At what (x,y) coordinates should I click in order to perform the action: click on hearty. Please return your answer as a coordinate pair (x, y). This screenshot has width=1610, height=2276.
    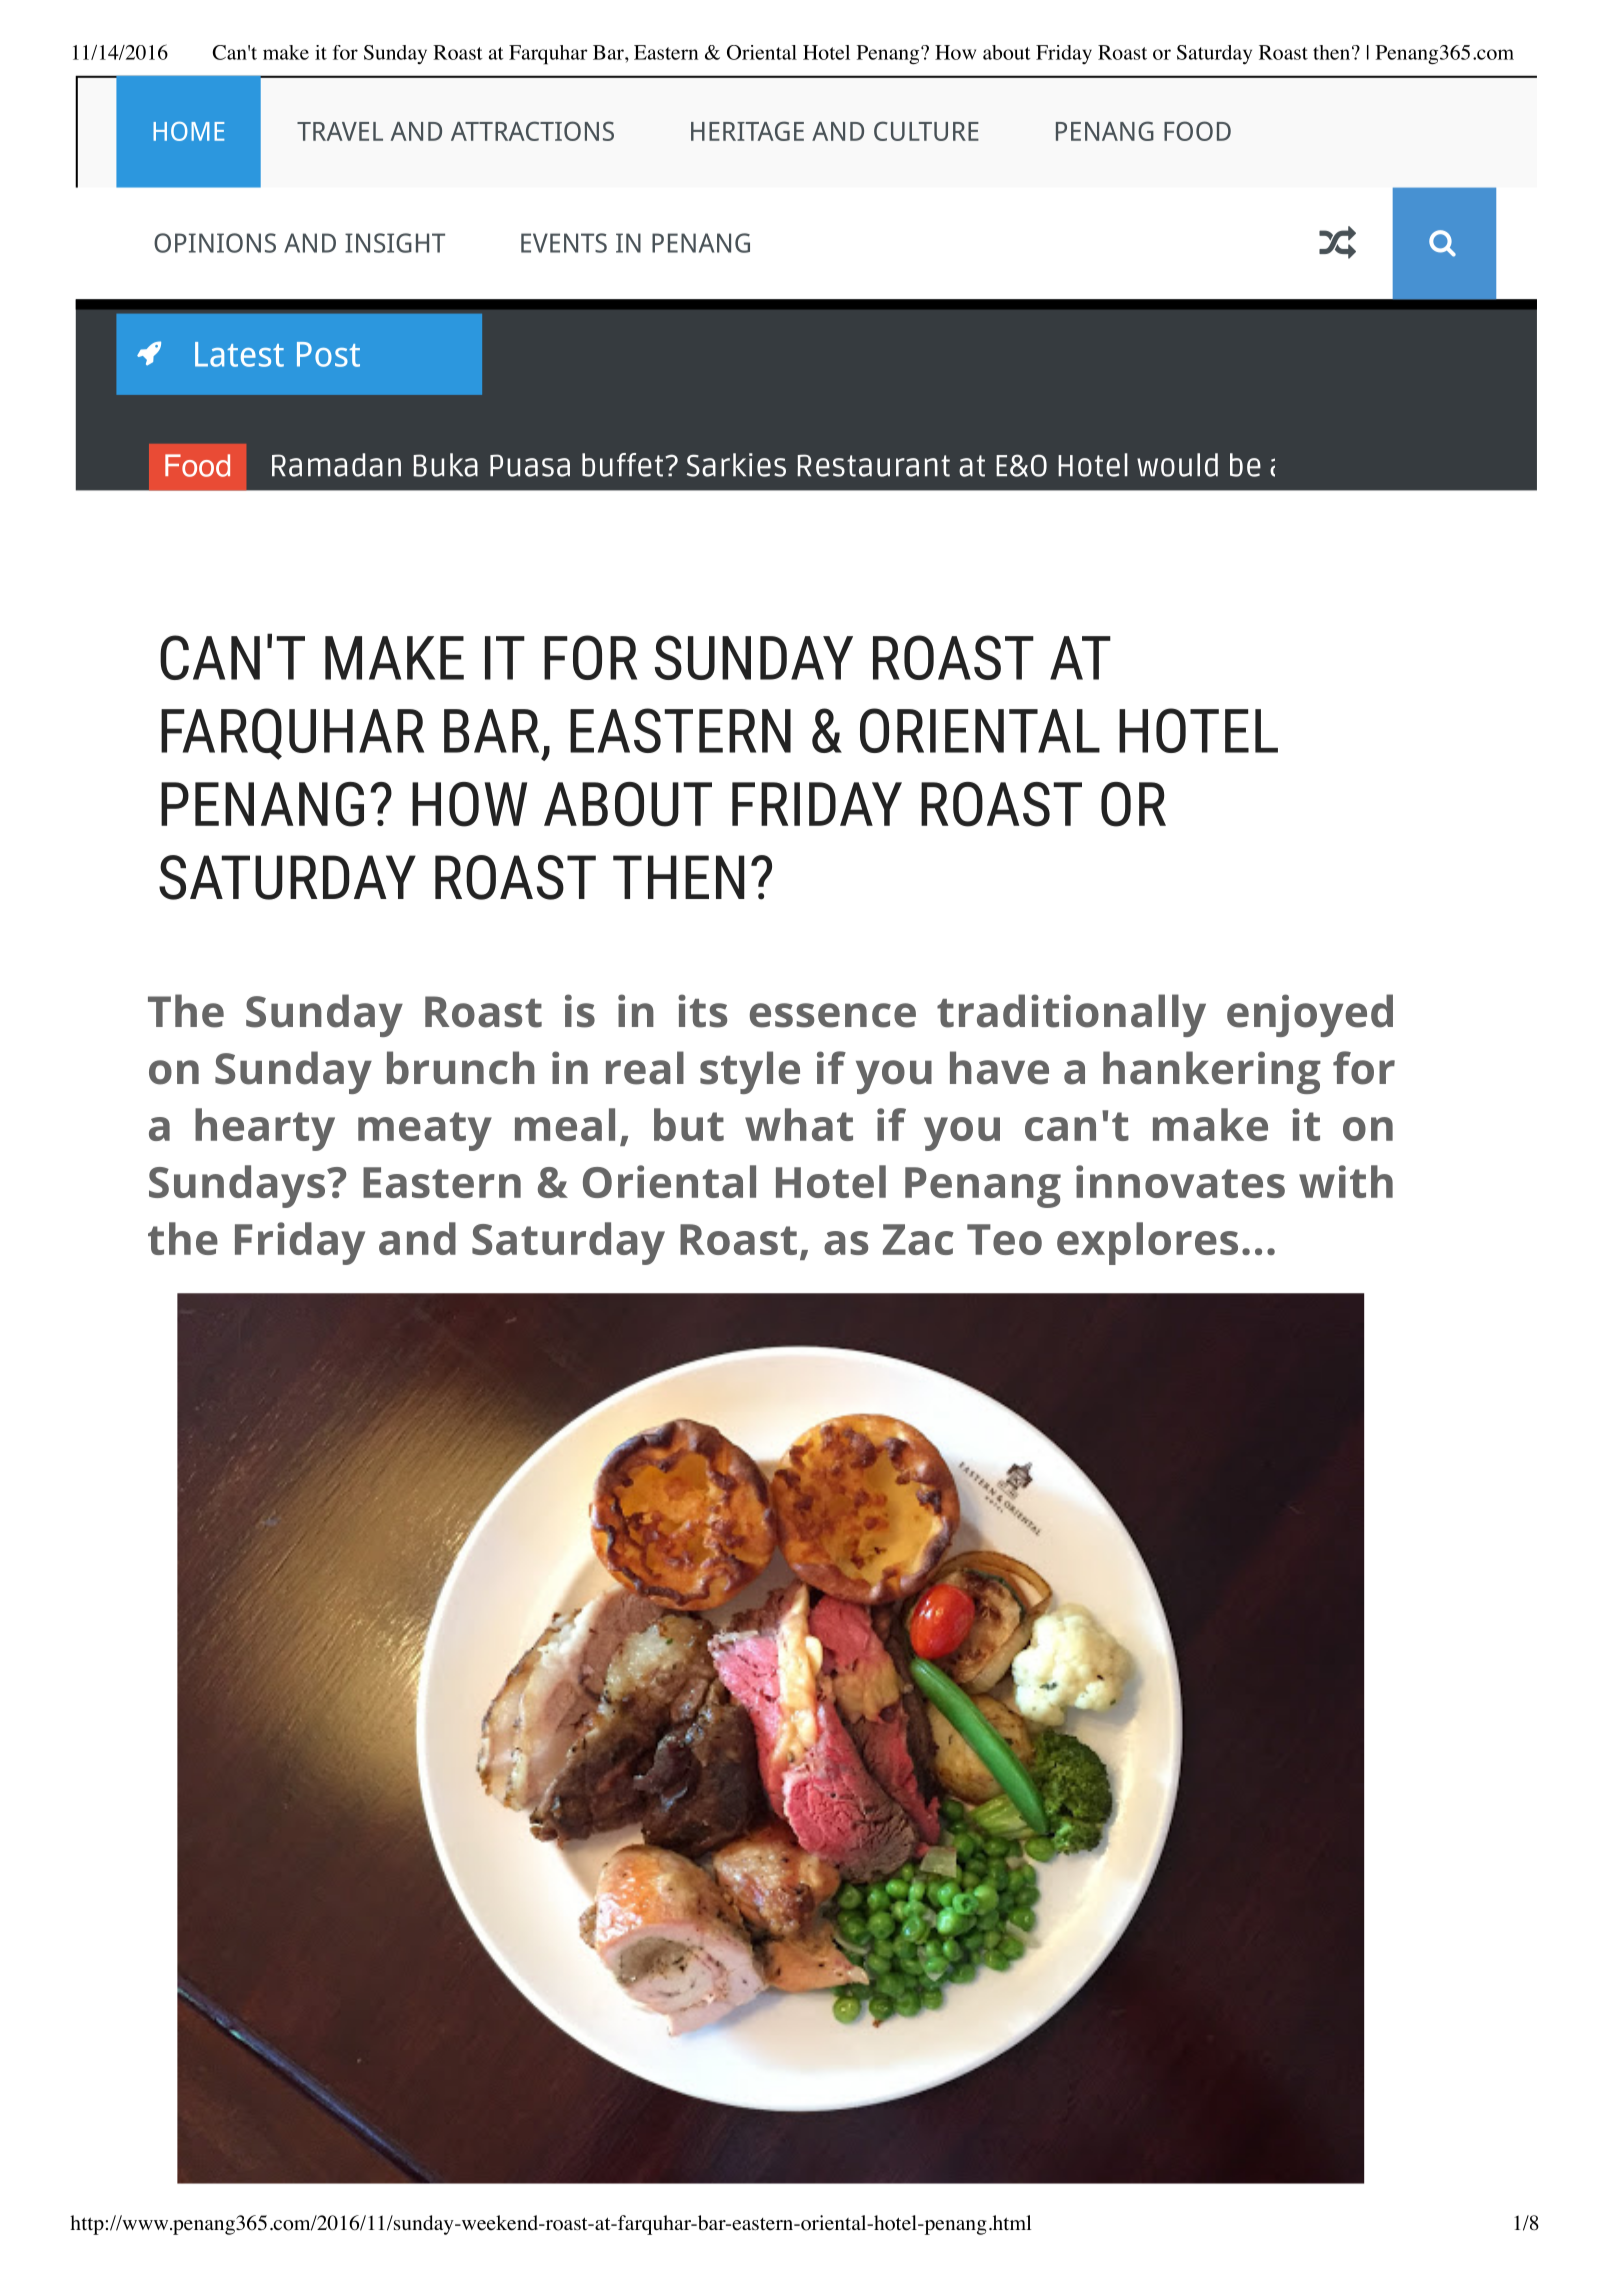
    Looking at the image, I should click on (265, 1129).
